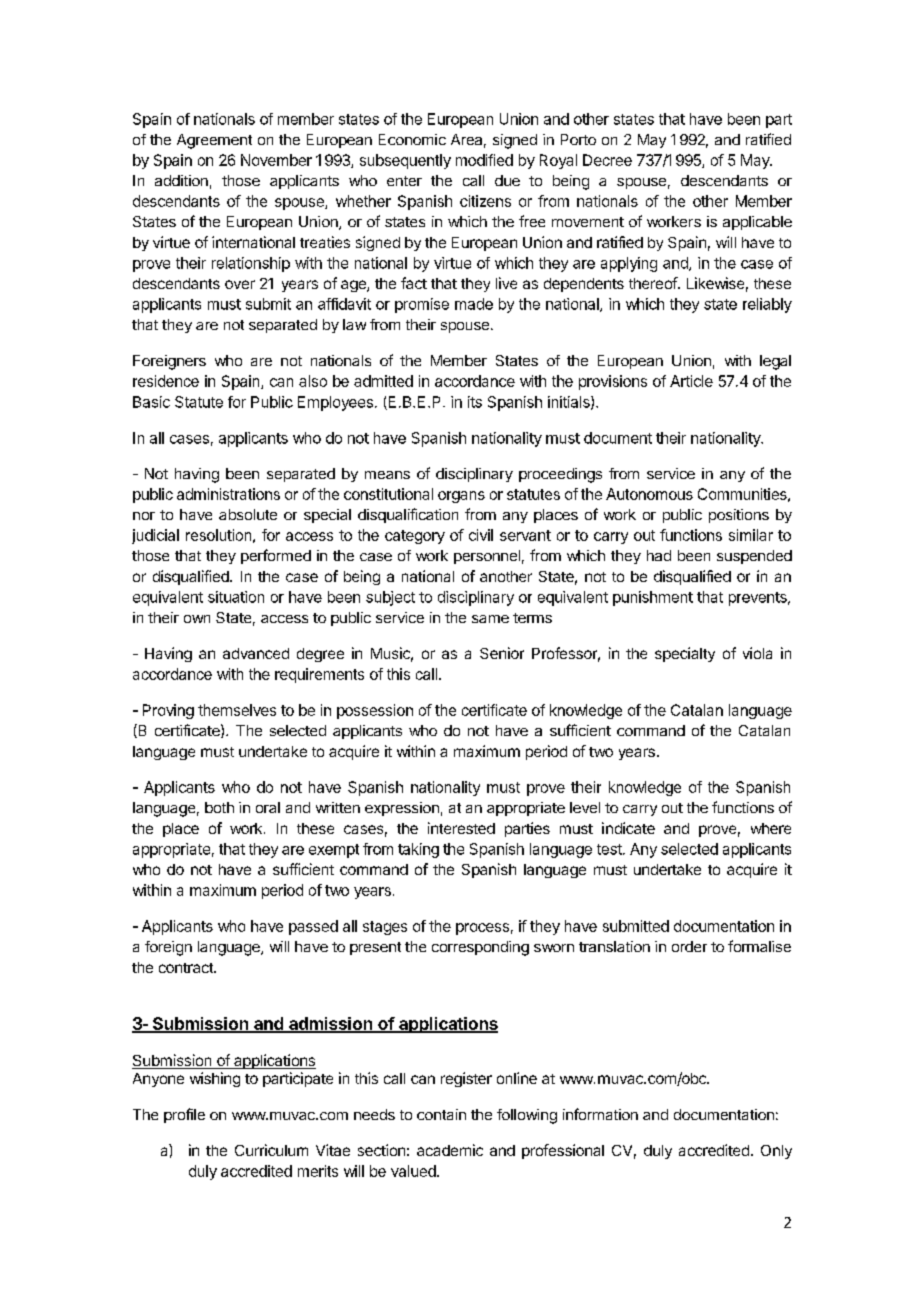  I want to click on expression, so click(402, 809).
